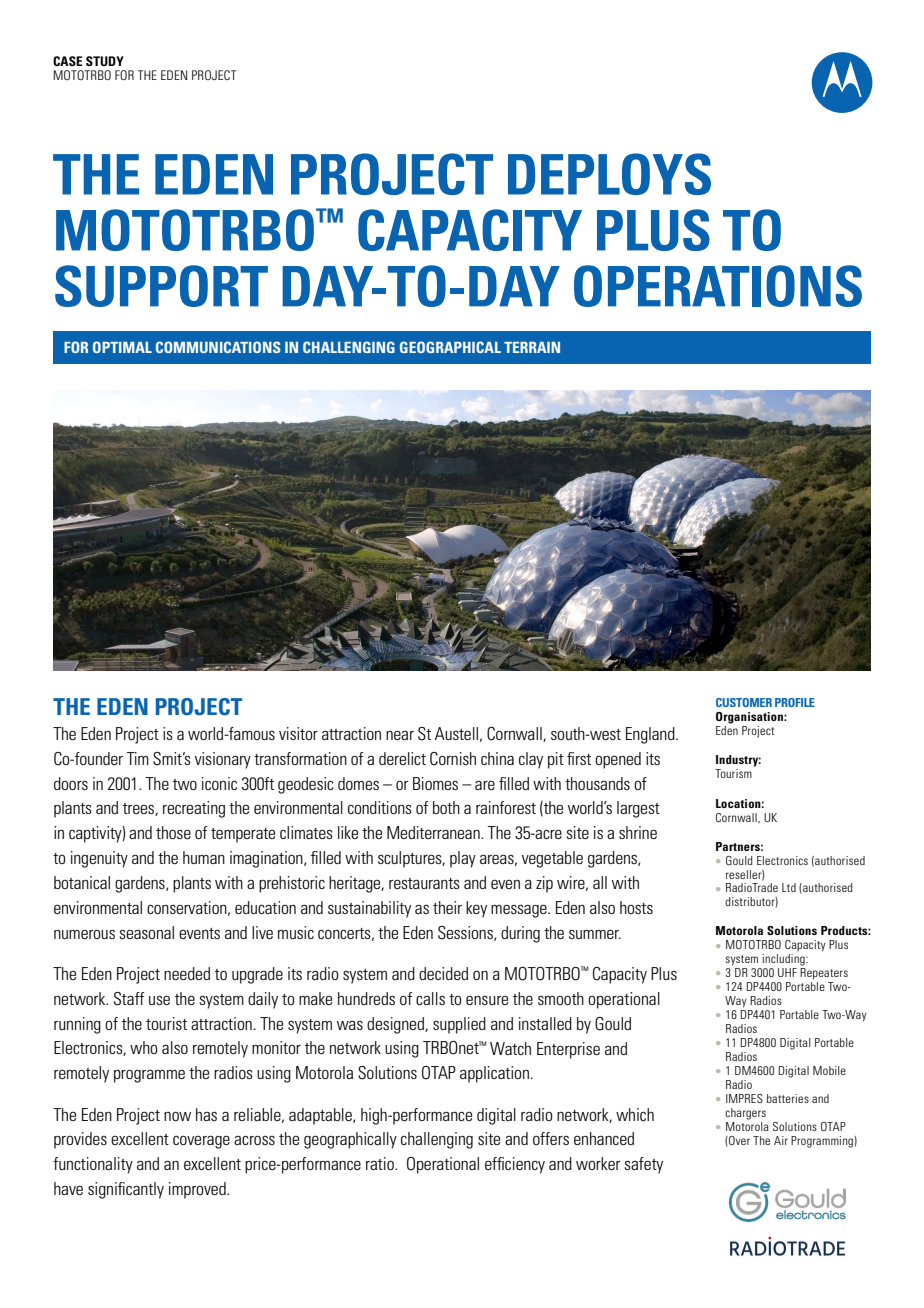 Image resolution: width=924 pixels, height=1308 pixels. I want to click on CUSTOMER, so click(744, 702).
